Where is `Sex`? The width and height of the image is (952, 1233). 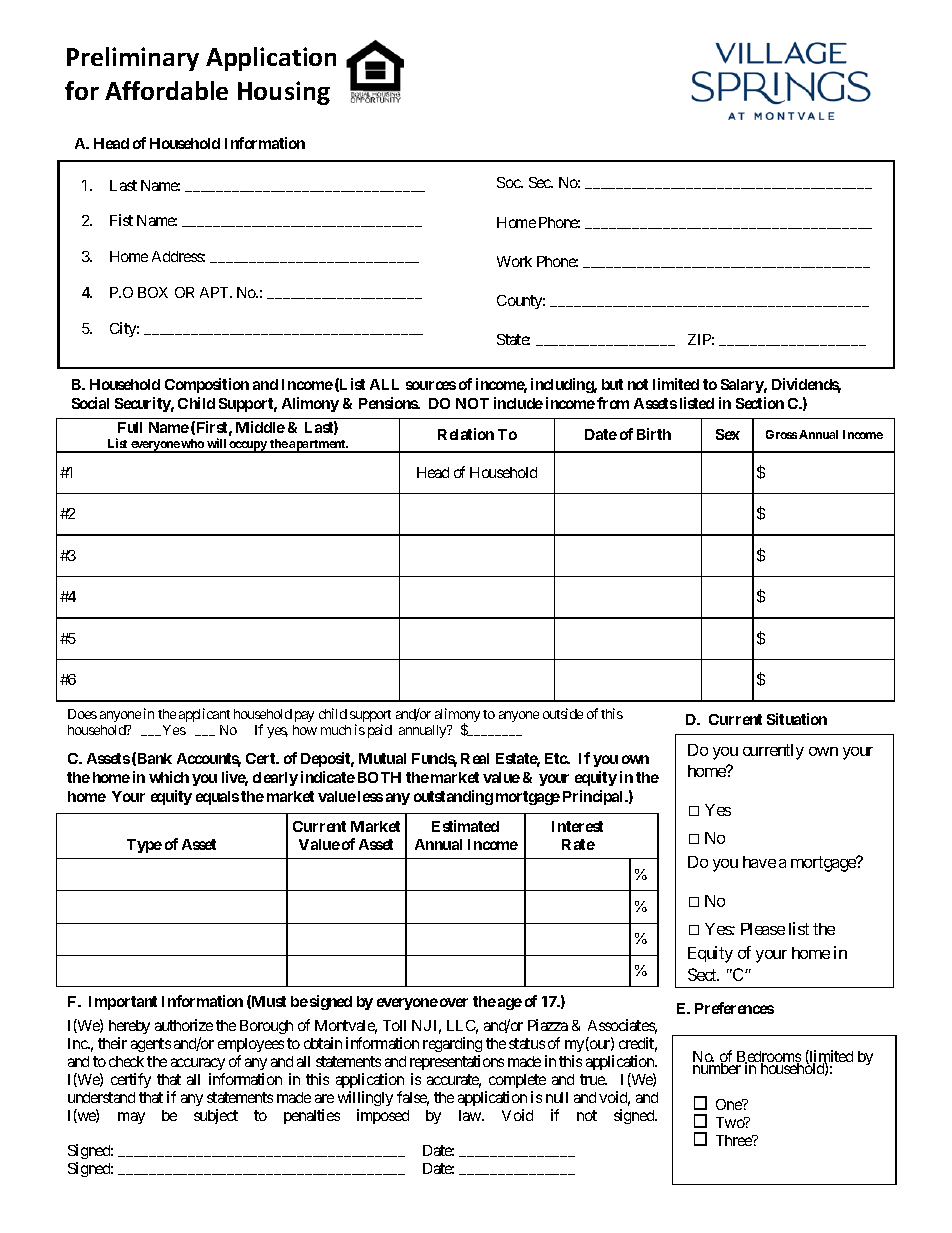 Sex is located at coordinates (728, 434).
